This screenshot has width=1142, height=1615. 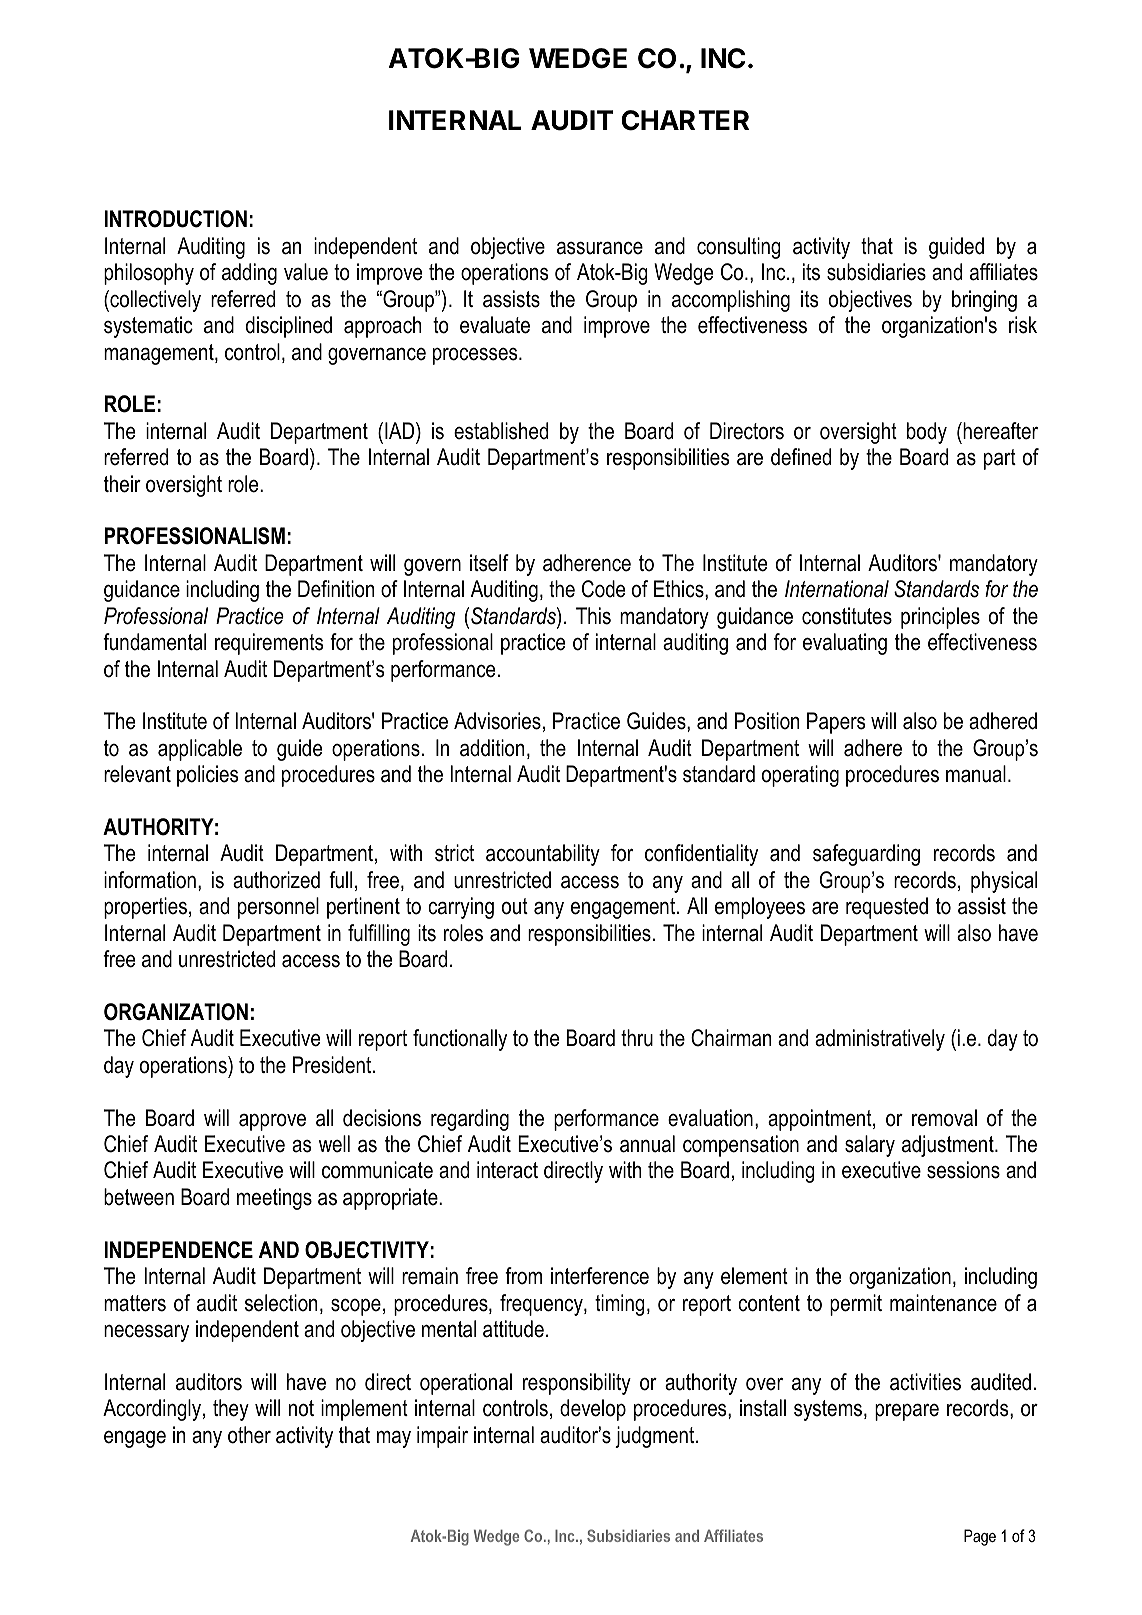 What do you see at coordinates (593, 1410) in the screenshot?
I see `develop` at bounding box center [593, 1410].
